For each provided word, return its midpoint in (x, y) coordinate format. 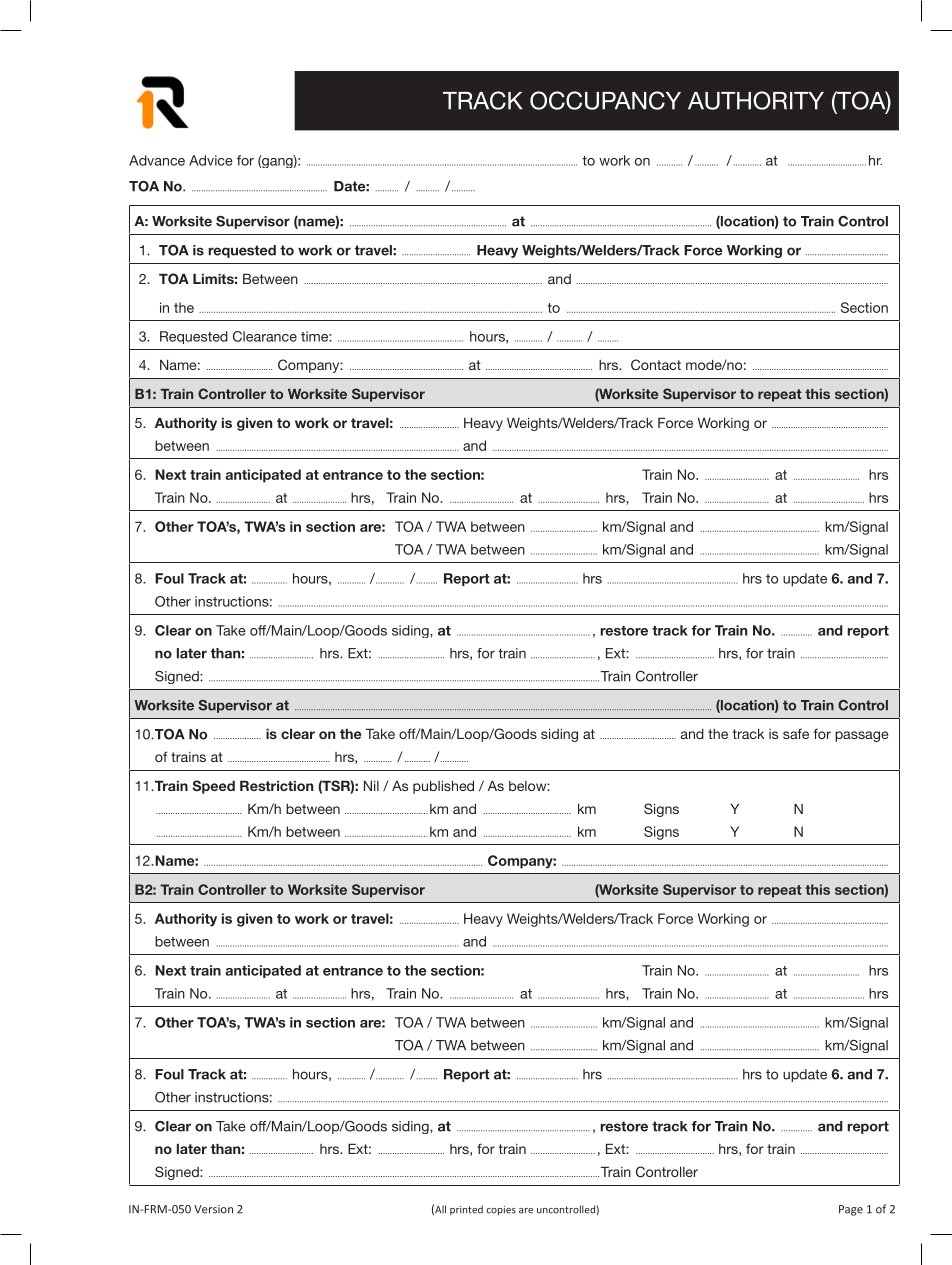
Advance (157, 160)
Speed (213, 787)
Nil (371, 786)
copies (501, 1210)
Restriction (276, 786)
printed (466, 1210)
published (443, 787)
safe (796, 733)
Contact (656, 364)
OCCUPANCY (605, 100)
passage (861, 736)
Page (851, 1210)
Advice (211, 160)
